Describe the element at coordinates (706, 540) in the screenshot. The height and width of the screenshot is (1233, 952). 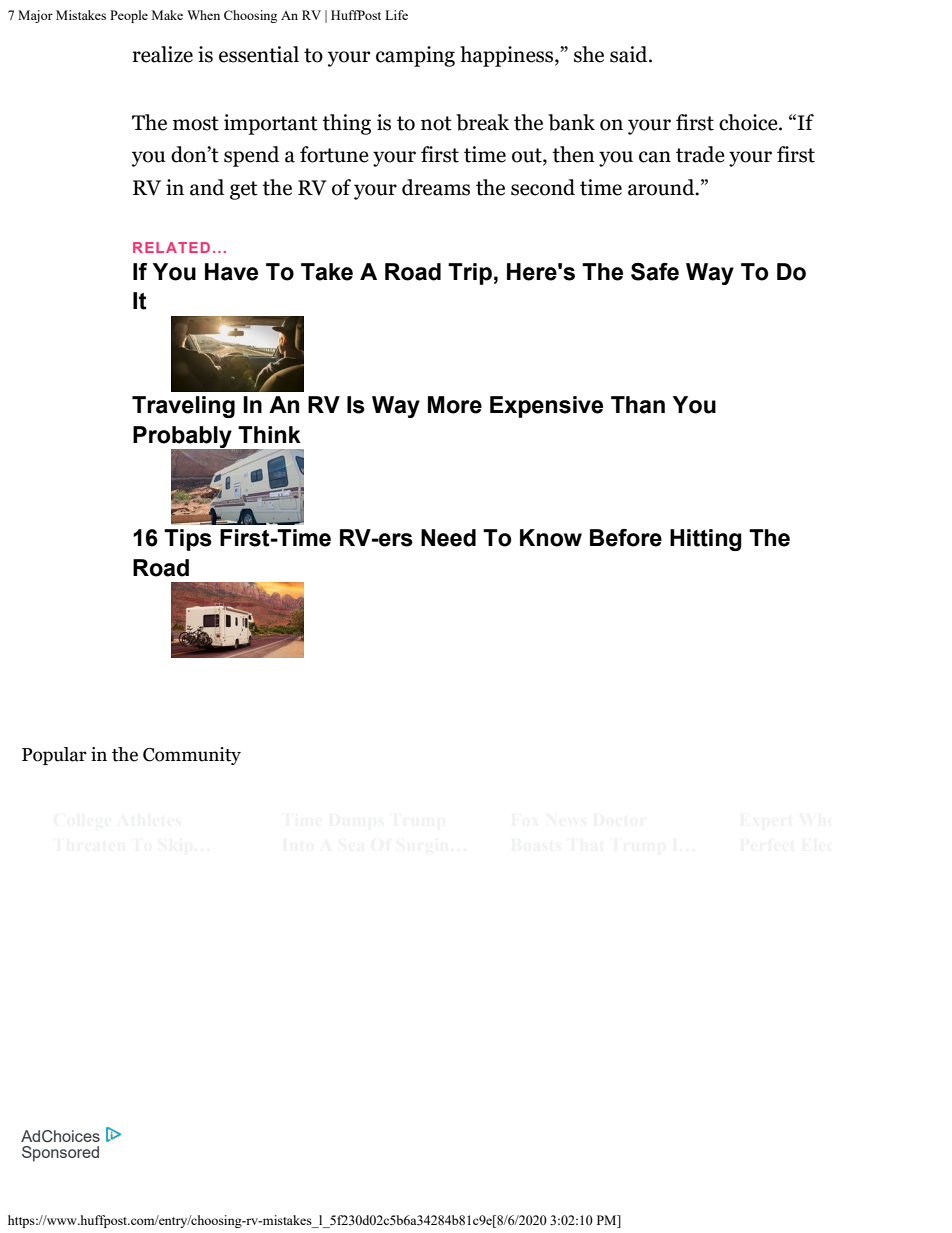
I see `Hitting` at that location.
